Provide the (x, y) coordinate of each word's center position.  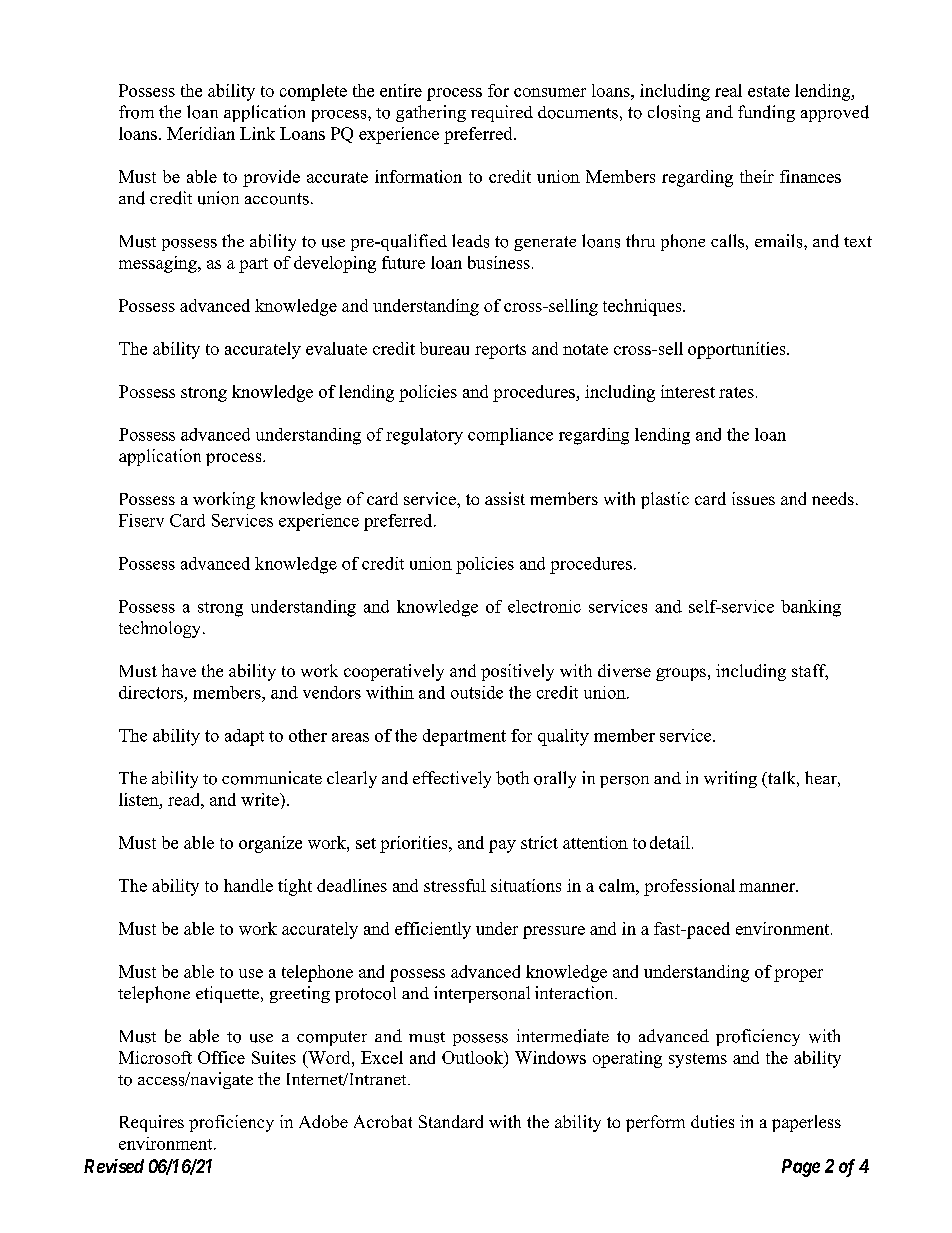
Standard (451, 1121)
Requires (152, 1123)
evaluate (336, 348)
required (502, 113)
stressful (455, 885)
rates (736, 392)
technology (161, 629)
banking (811, 608)
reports (500, 351)
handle (248, 885)
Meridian (201, 133)
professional (689, 887)
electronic (544, 606)
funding (766, 113)
